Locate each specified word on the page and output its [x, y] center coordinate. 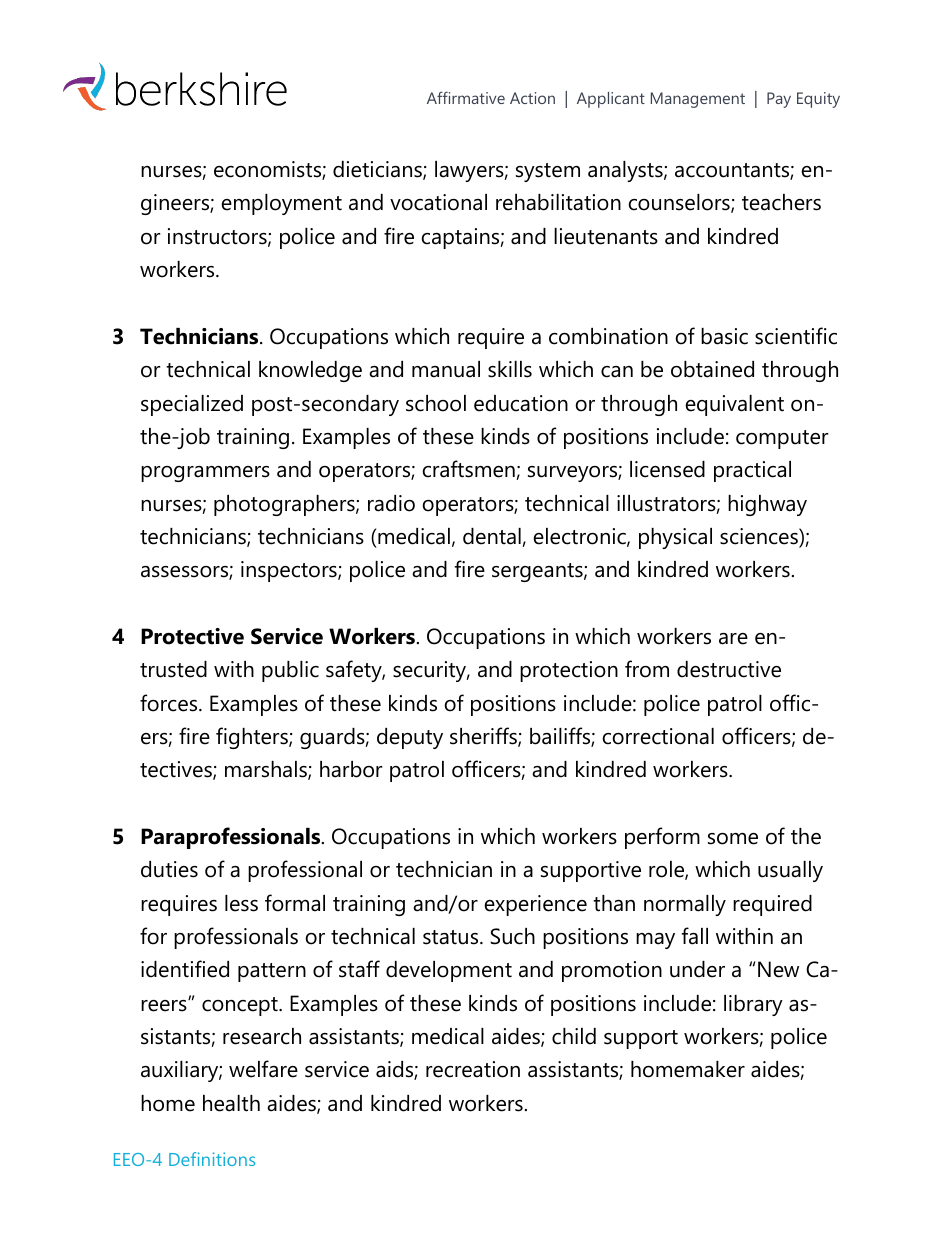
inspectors [290, 571]
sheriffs [484, 737]
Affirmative [466, 97]
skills [510, 369]
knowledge [310, 371]
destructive [729, 669]
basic [724, 336]
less [241, 903]
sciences [760, 537]
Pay [779, 100]
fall [695, 936]
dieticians [378, 170]
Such [512, 936]
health [231, 1103]
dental [493, 537]
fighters [253, 738]
